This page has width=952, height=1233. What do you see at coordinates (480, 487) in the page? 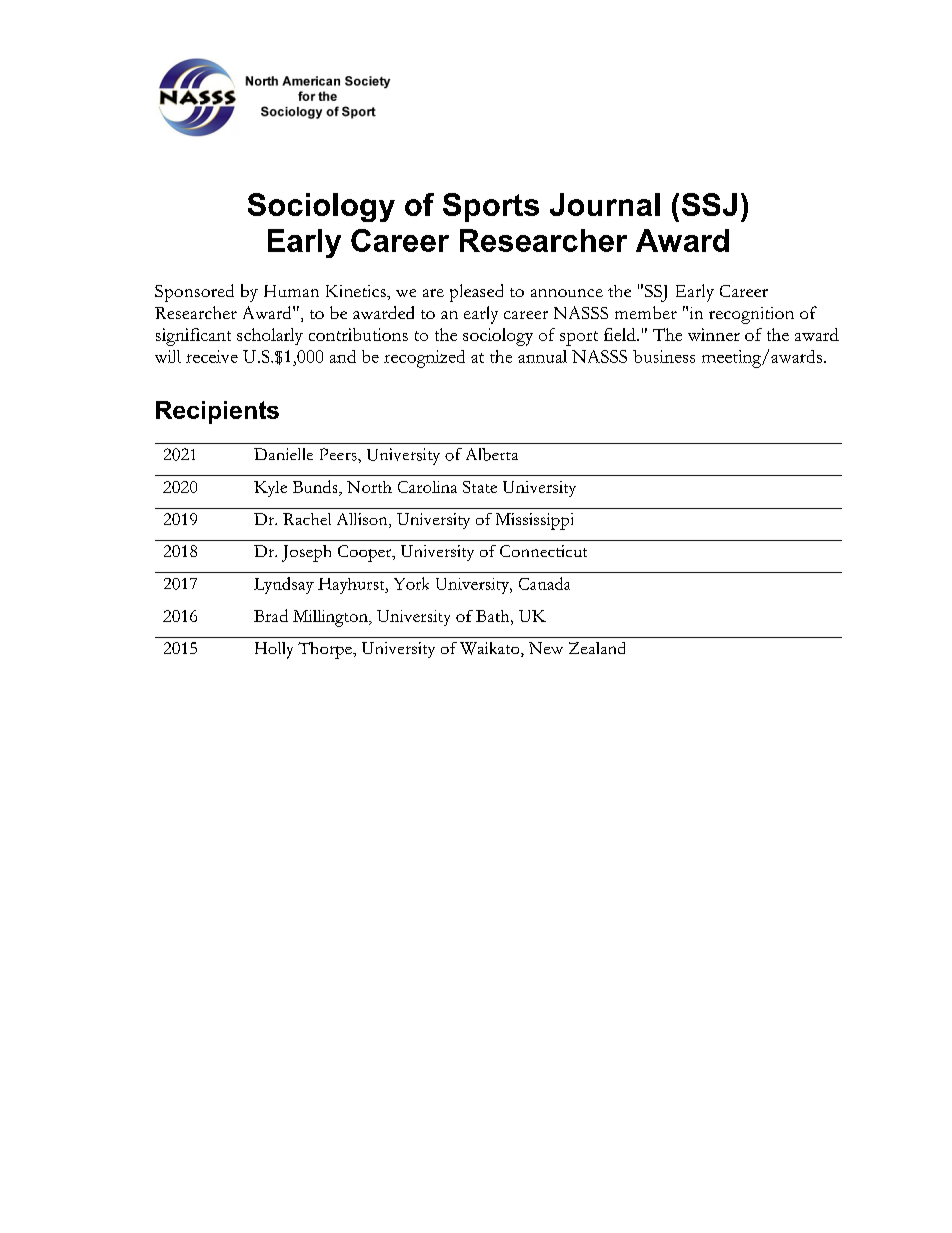
I see `State` at bounding box center [480, 487].
